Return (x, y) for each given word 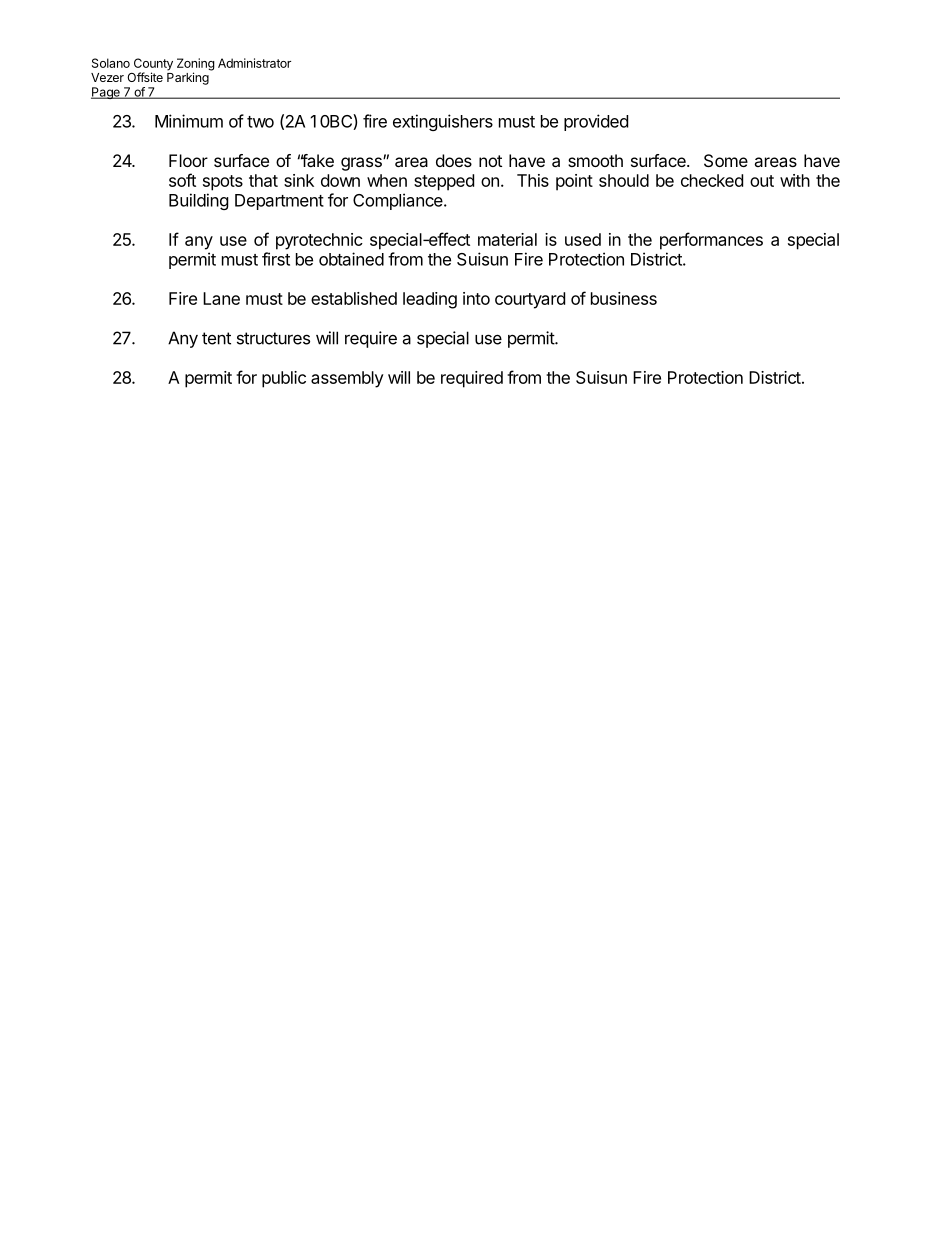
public (284, 379)
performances (711, 241)
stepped (444, 182)
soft (182, 180)
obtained (351, 259)
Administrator (254, 63)
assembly (347, 379)
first (276, 259)
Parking (188, 78)
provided (596, 122)
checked (712, 180)
